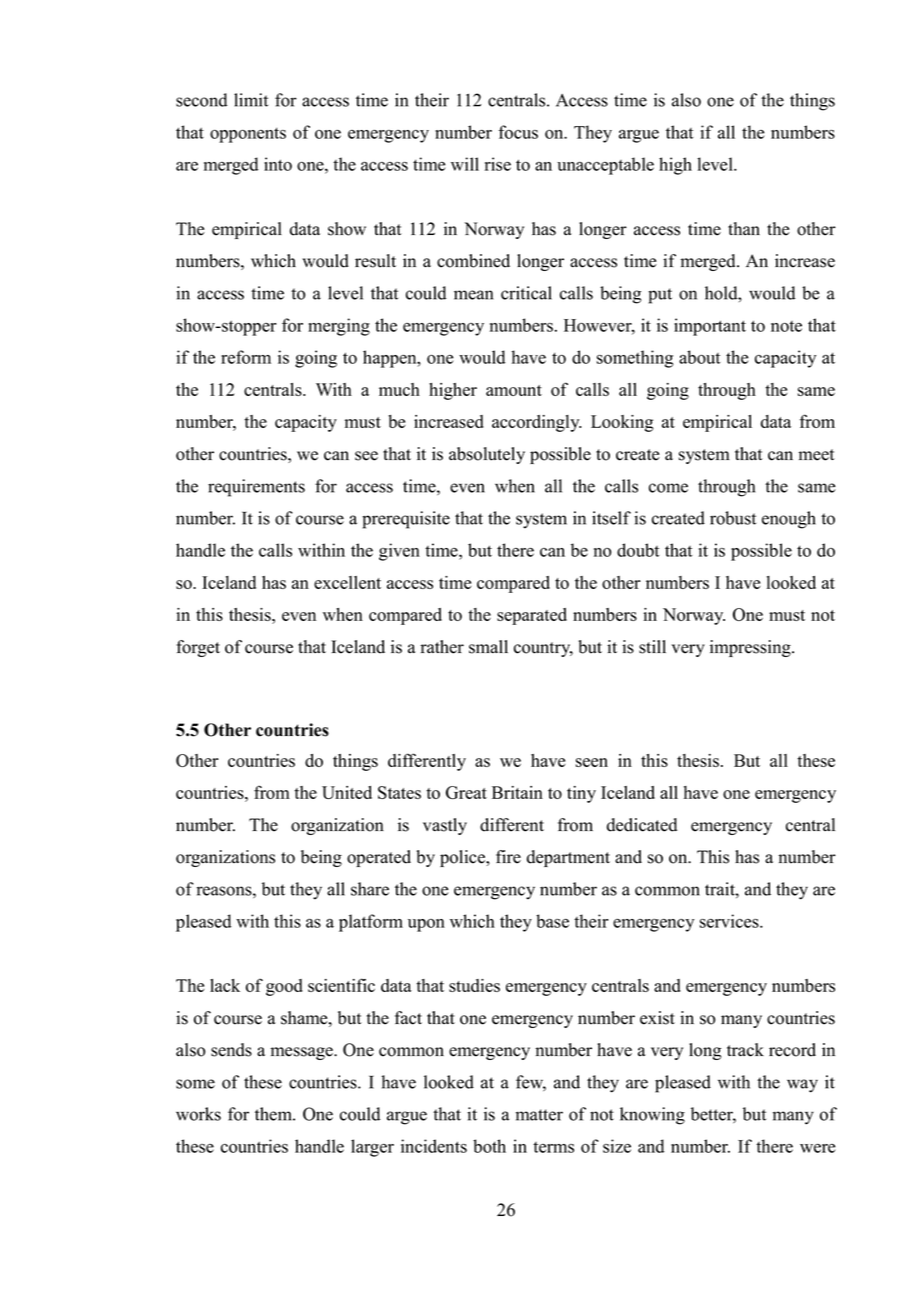  I want to click on focus, so click(518, 132).
